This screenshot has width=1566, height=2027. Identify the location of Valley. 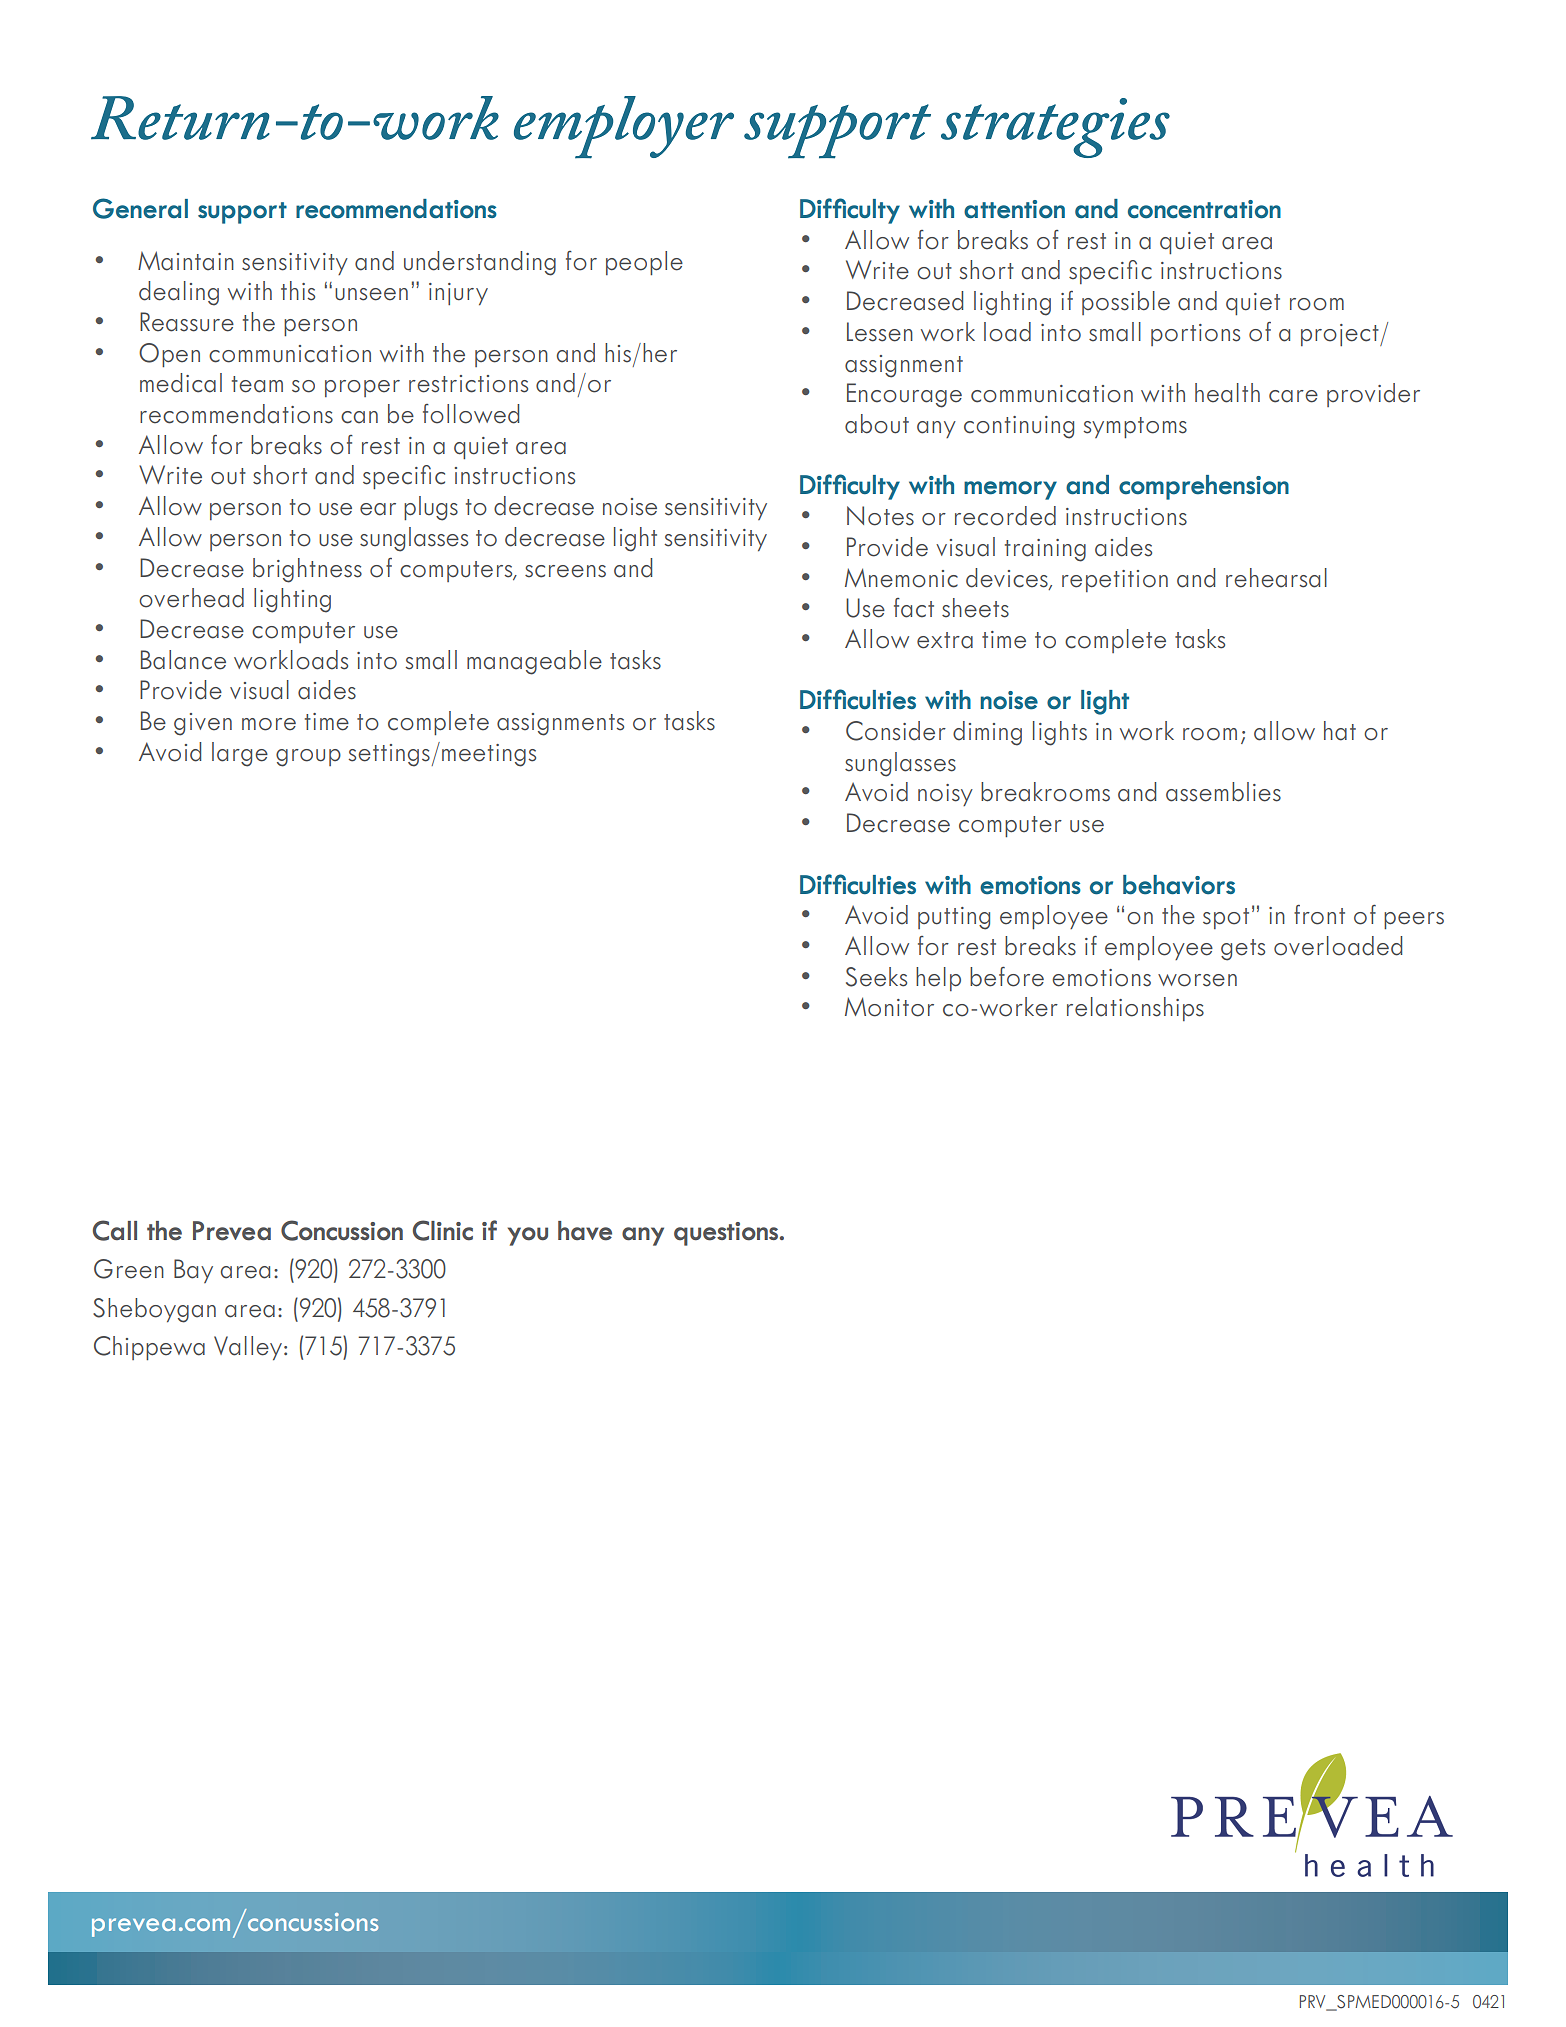
(249, 1348).
